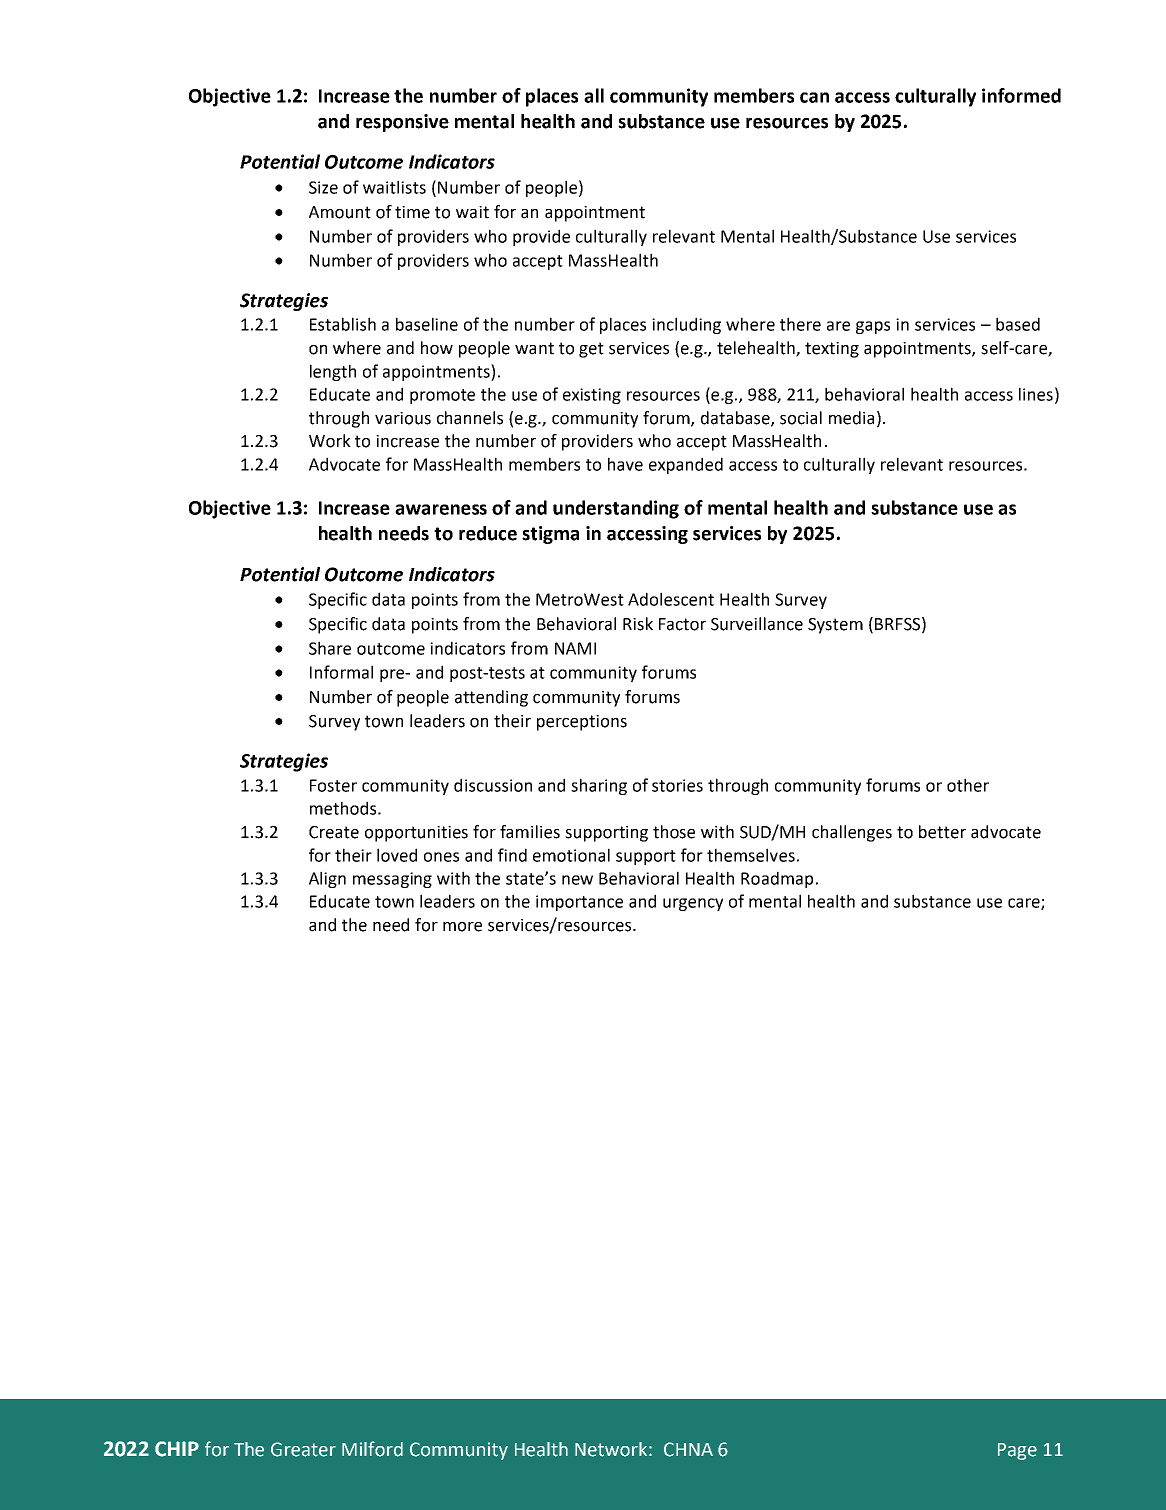  I want to click on Milford, so click(372, 1449).
